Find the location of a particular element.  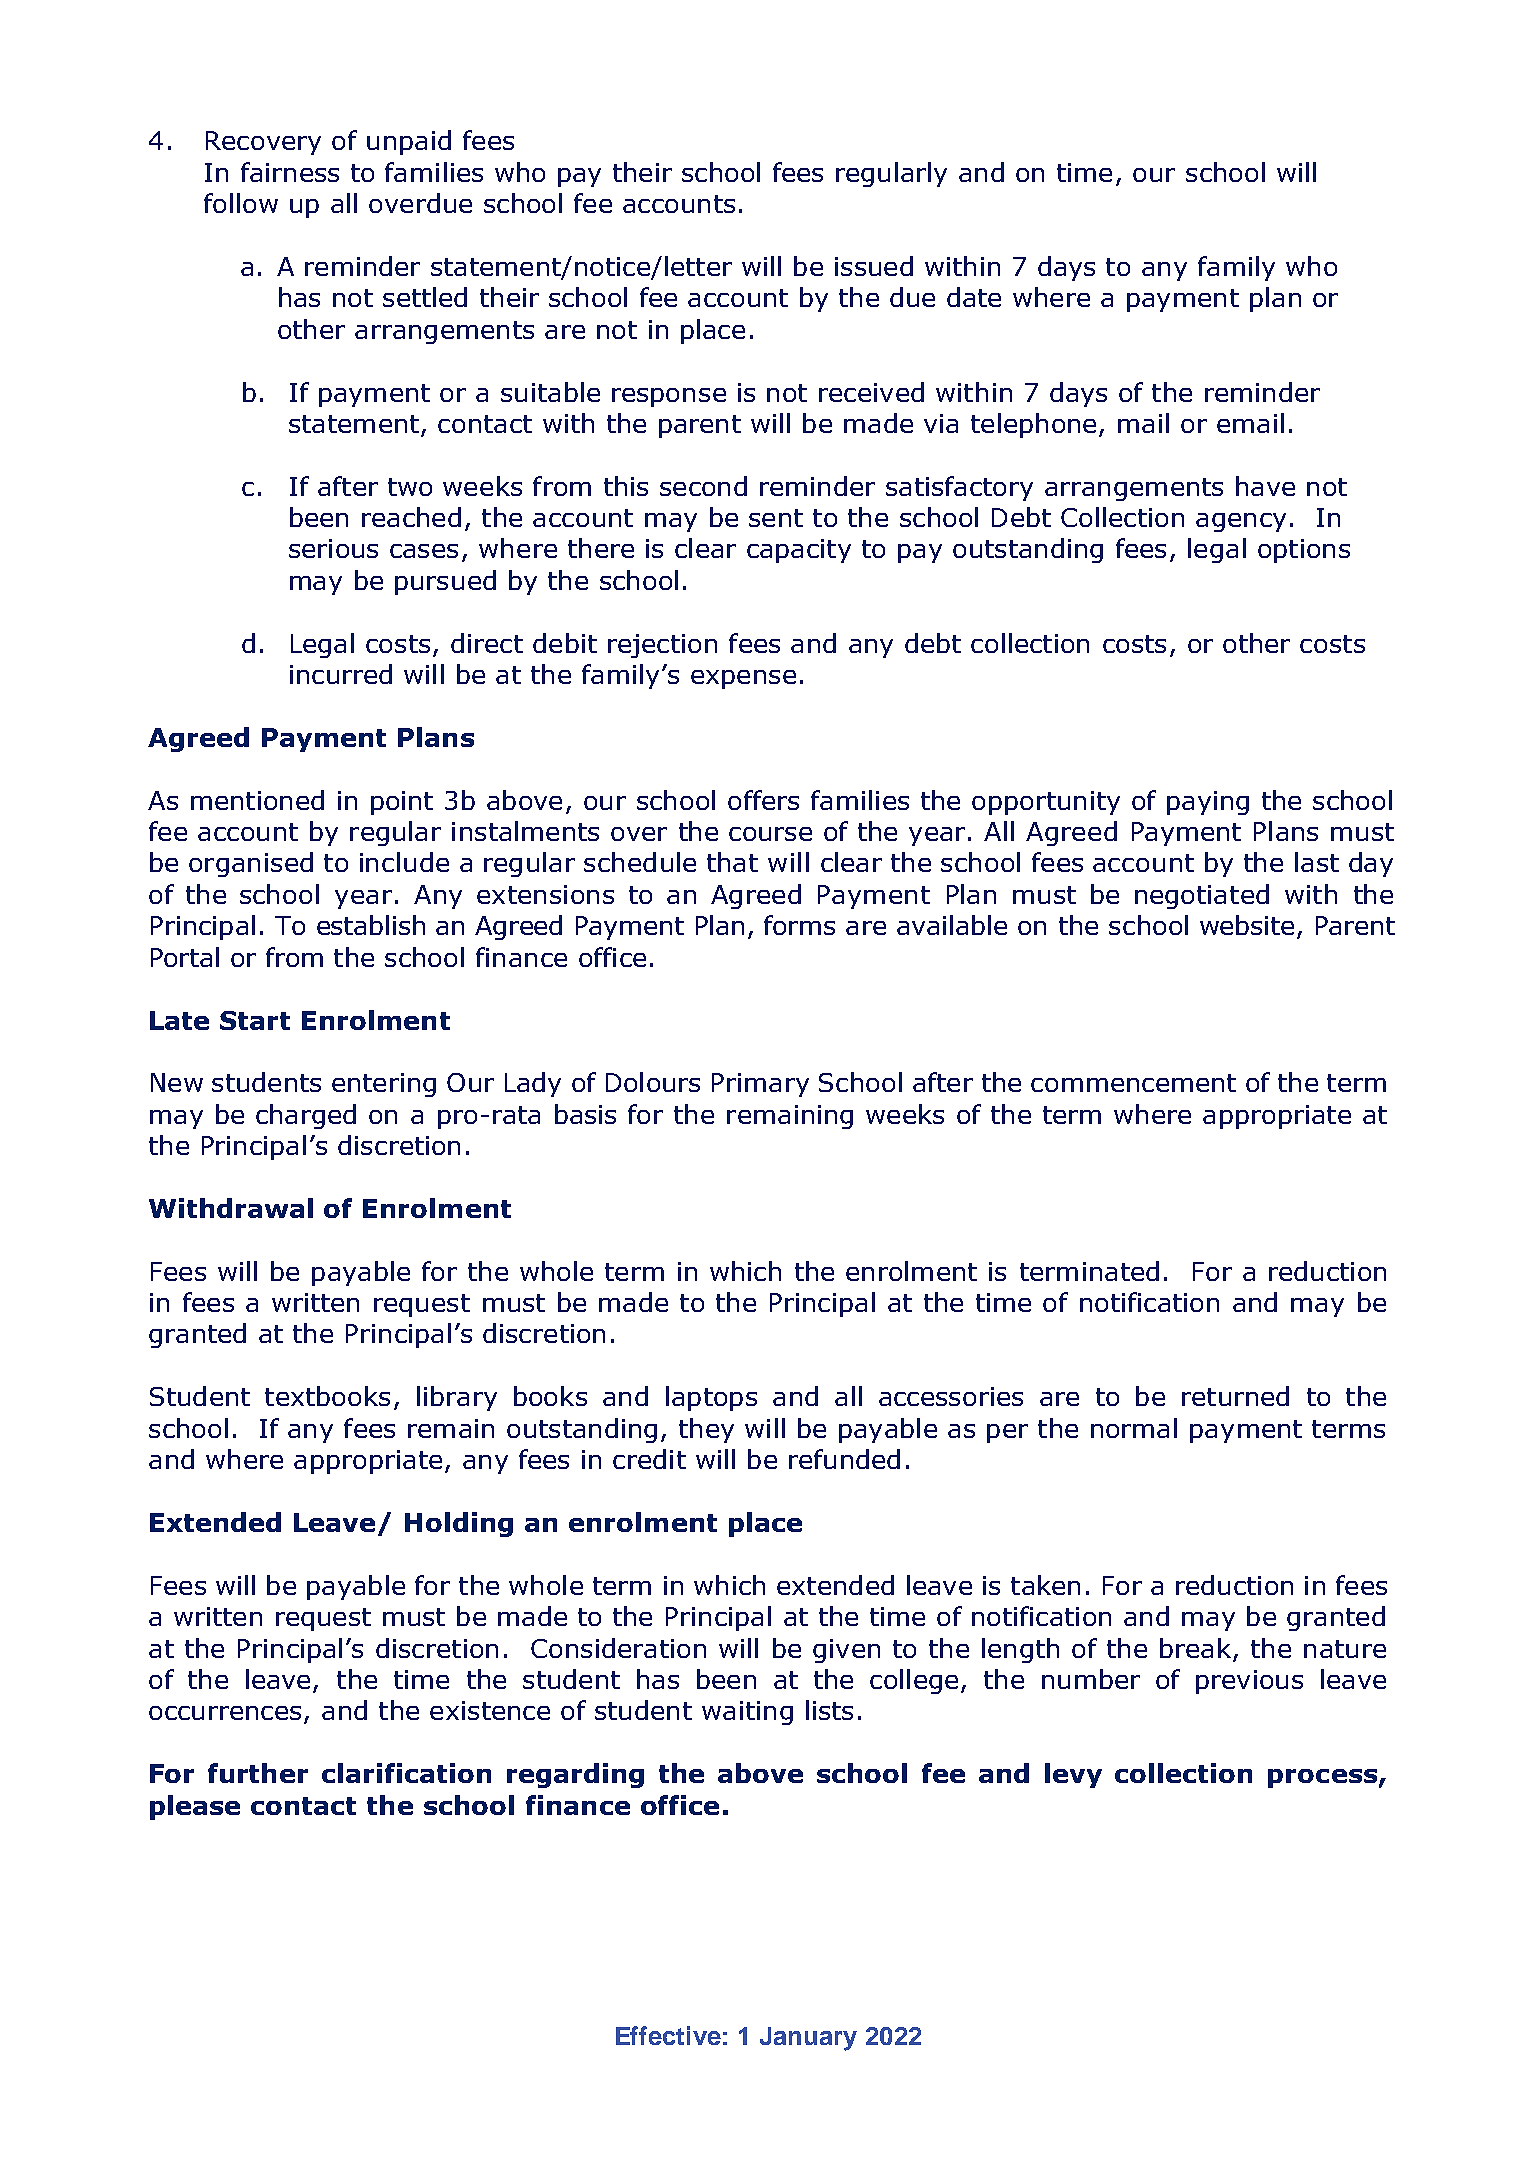

please is located at coordinates (195, 1807).
